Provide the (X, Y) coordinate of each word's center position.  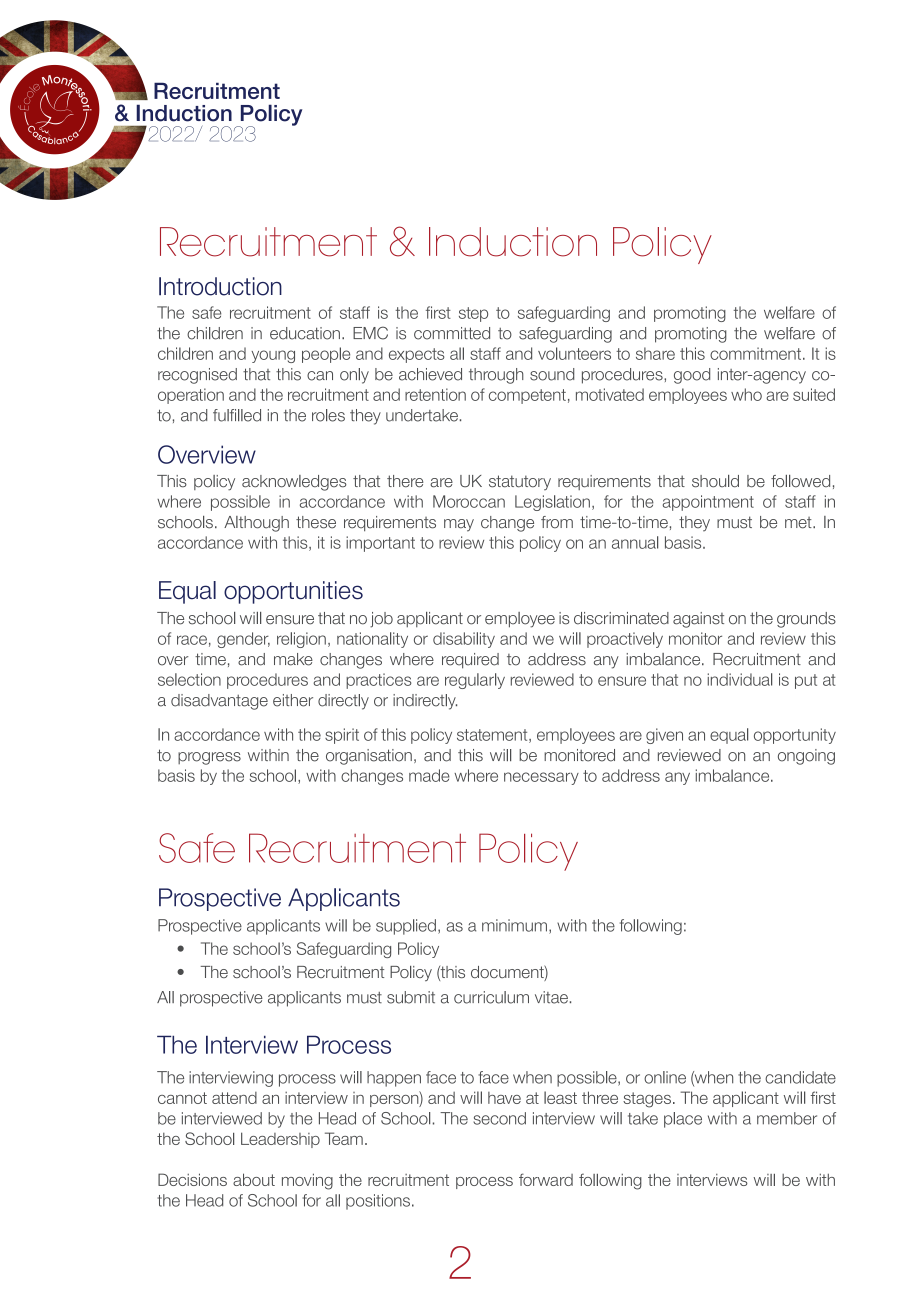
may (459, 525)
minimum (514, 925)
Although (256, 524)
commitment (757, 353)
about (254, 1179)
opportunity (795, 736)
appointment (708, 503)
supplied (406, 927)
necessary (541, 778)
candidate (800, 1077)
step (473, 314)
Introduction (220, 286)
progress (209, 758)
